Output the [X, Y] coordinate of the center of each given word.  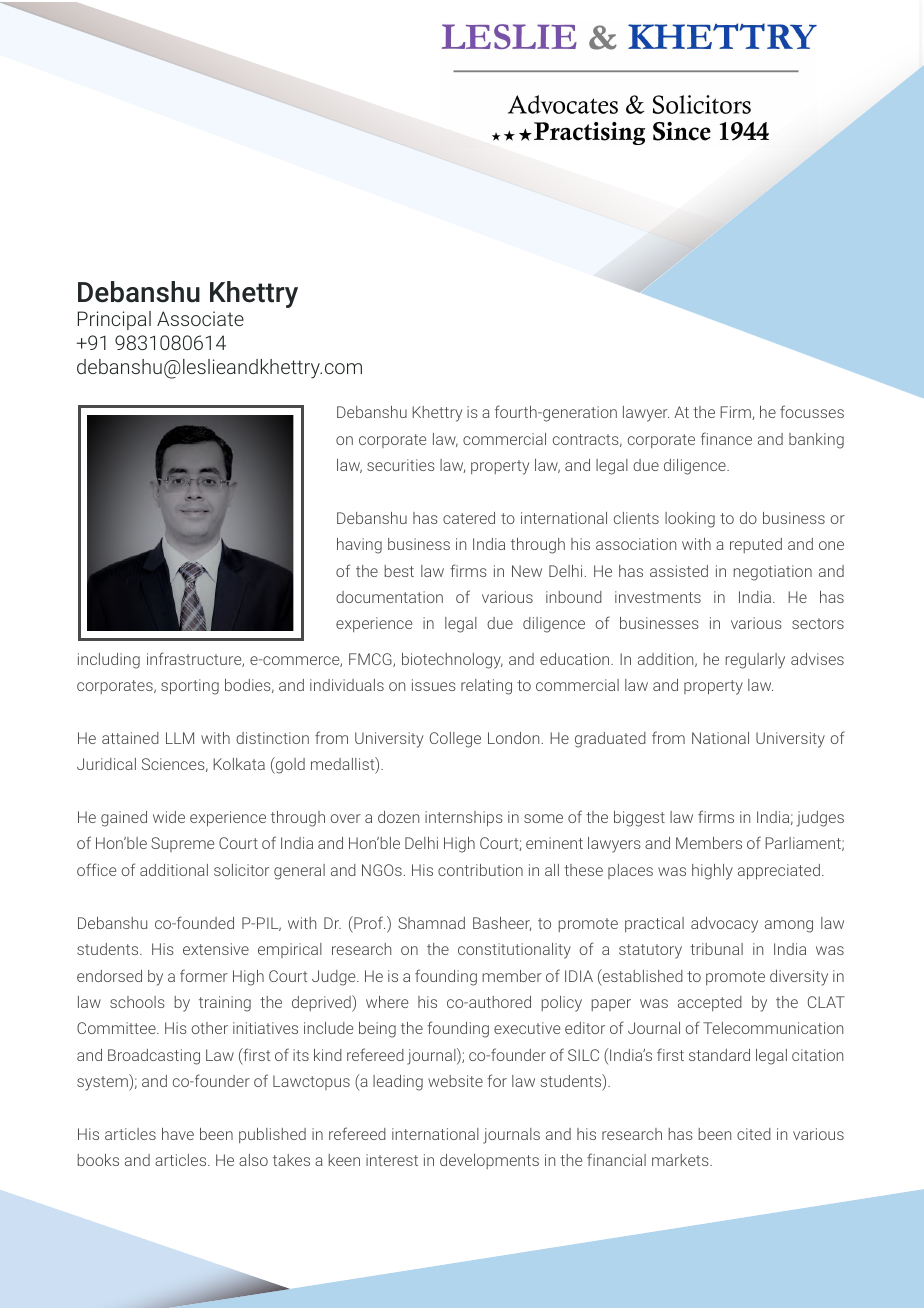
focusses [812, 411]
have [178, 1134]
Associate [200, 318]
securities [401, 465]
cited [754, 1134]
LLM [180, 738]
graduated [610, 740]
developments [489, 1161]
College [455, 740]
